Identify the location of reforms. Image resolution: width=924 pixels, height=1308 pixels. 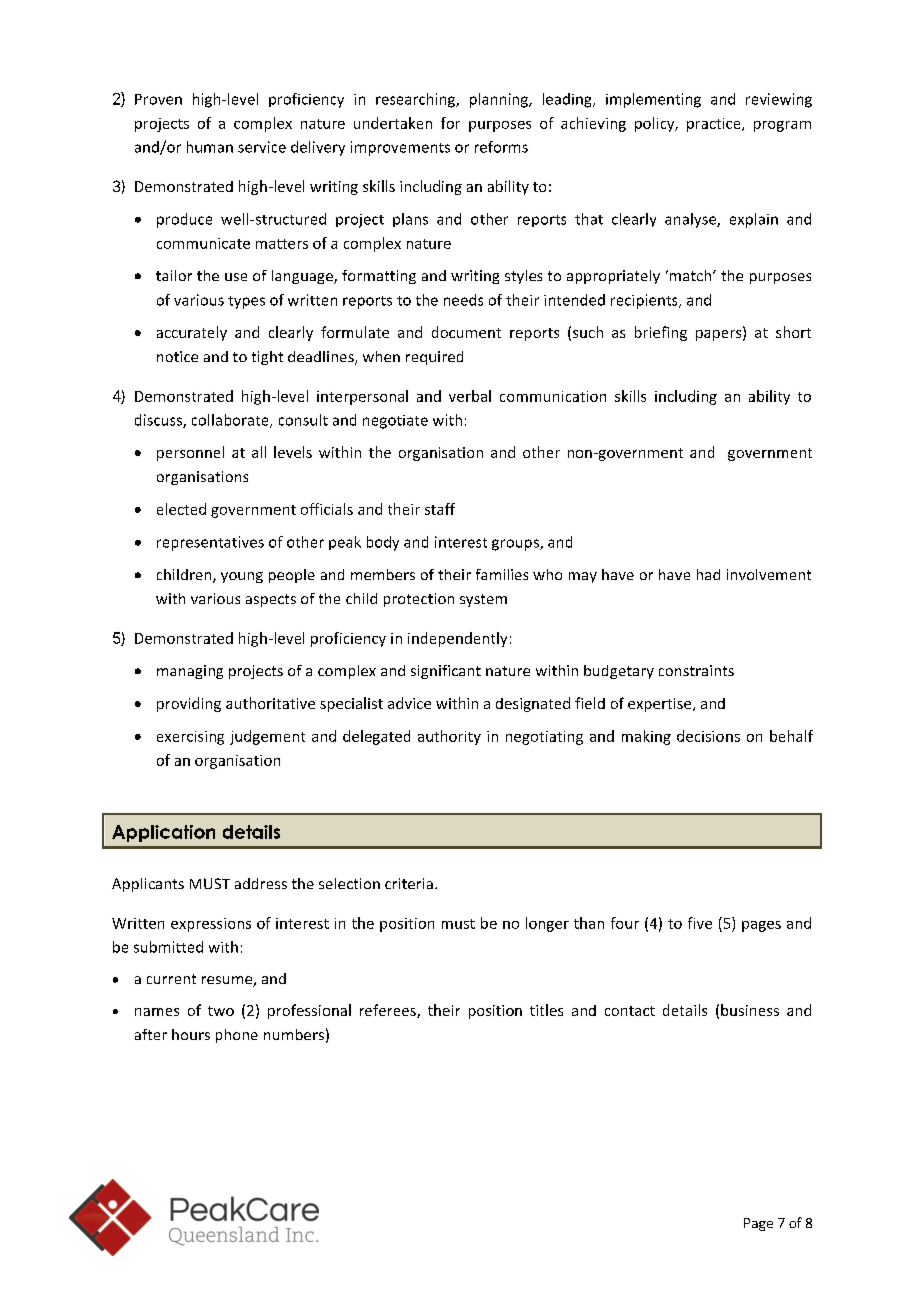
(501, 147).
